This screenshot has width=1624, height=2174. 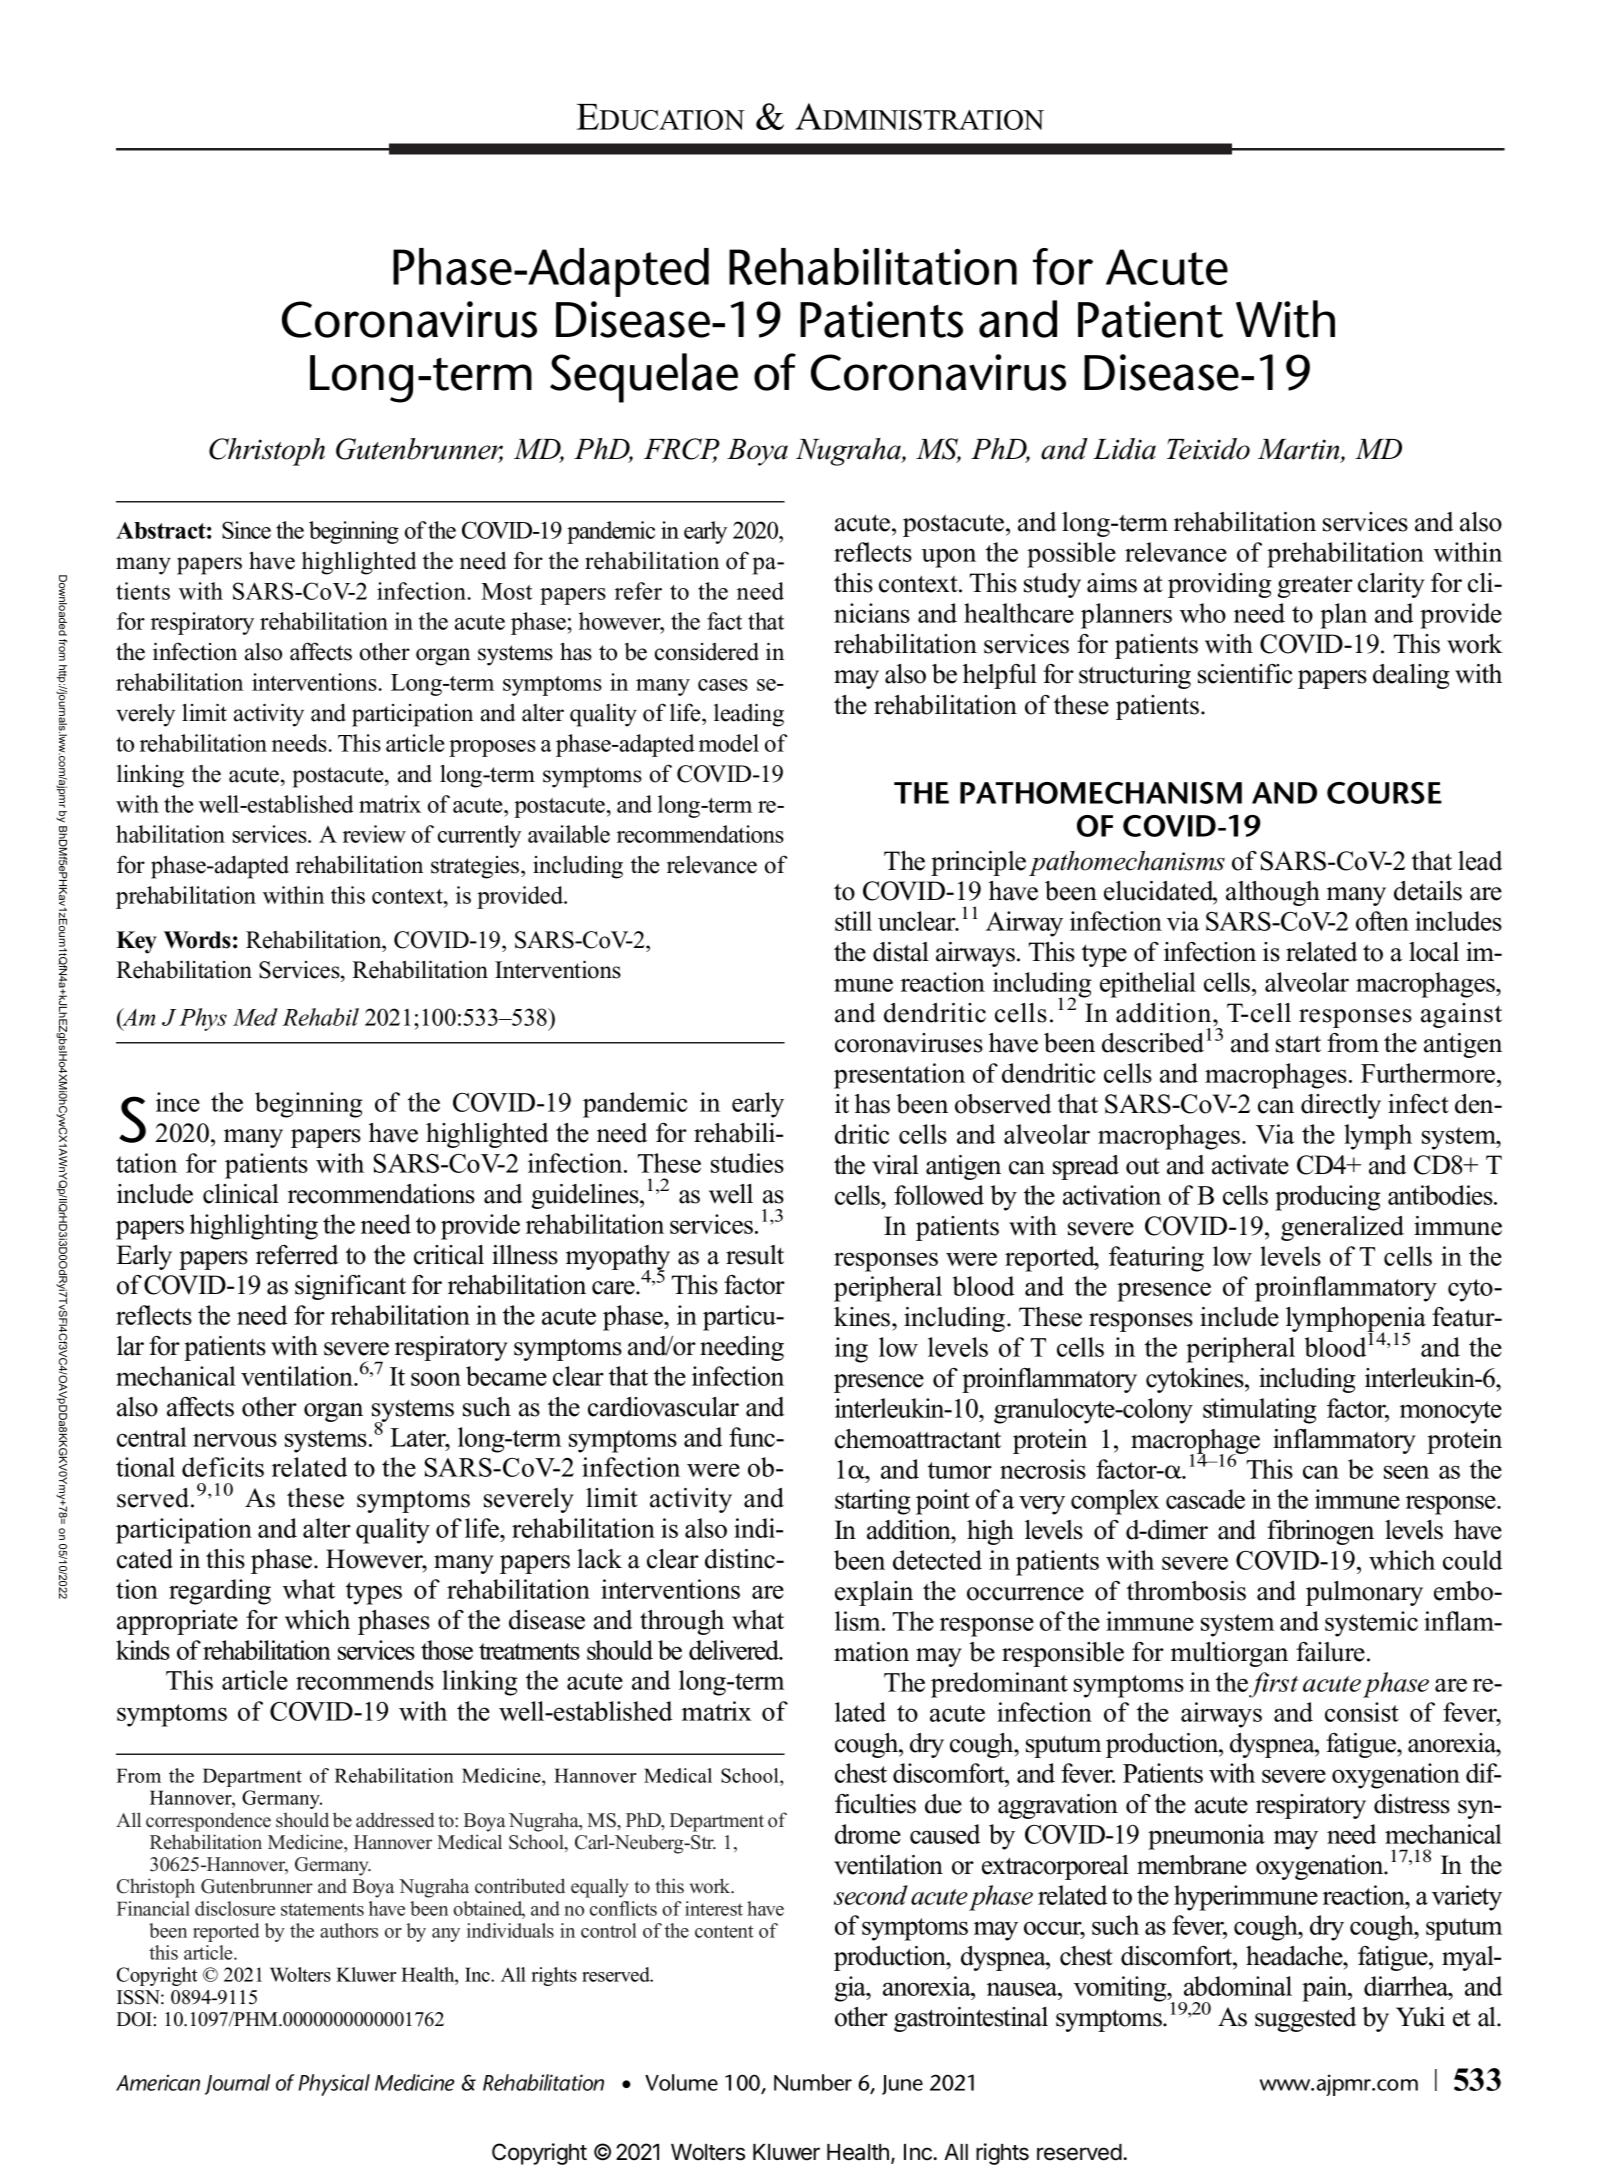 I want to click on generalized, so click(x=1342, y=1228).
